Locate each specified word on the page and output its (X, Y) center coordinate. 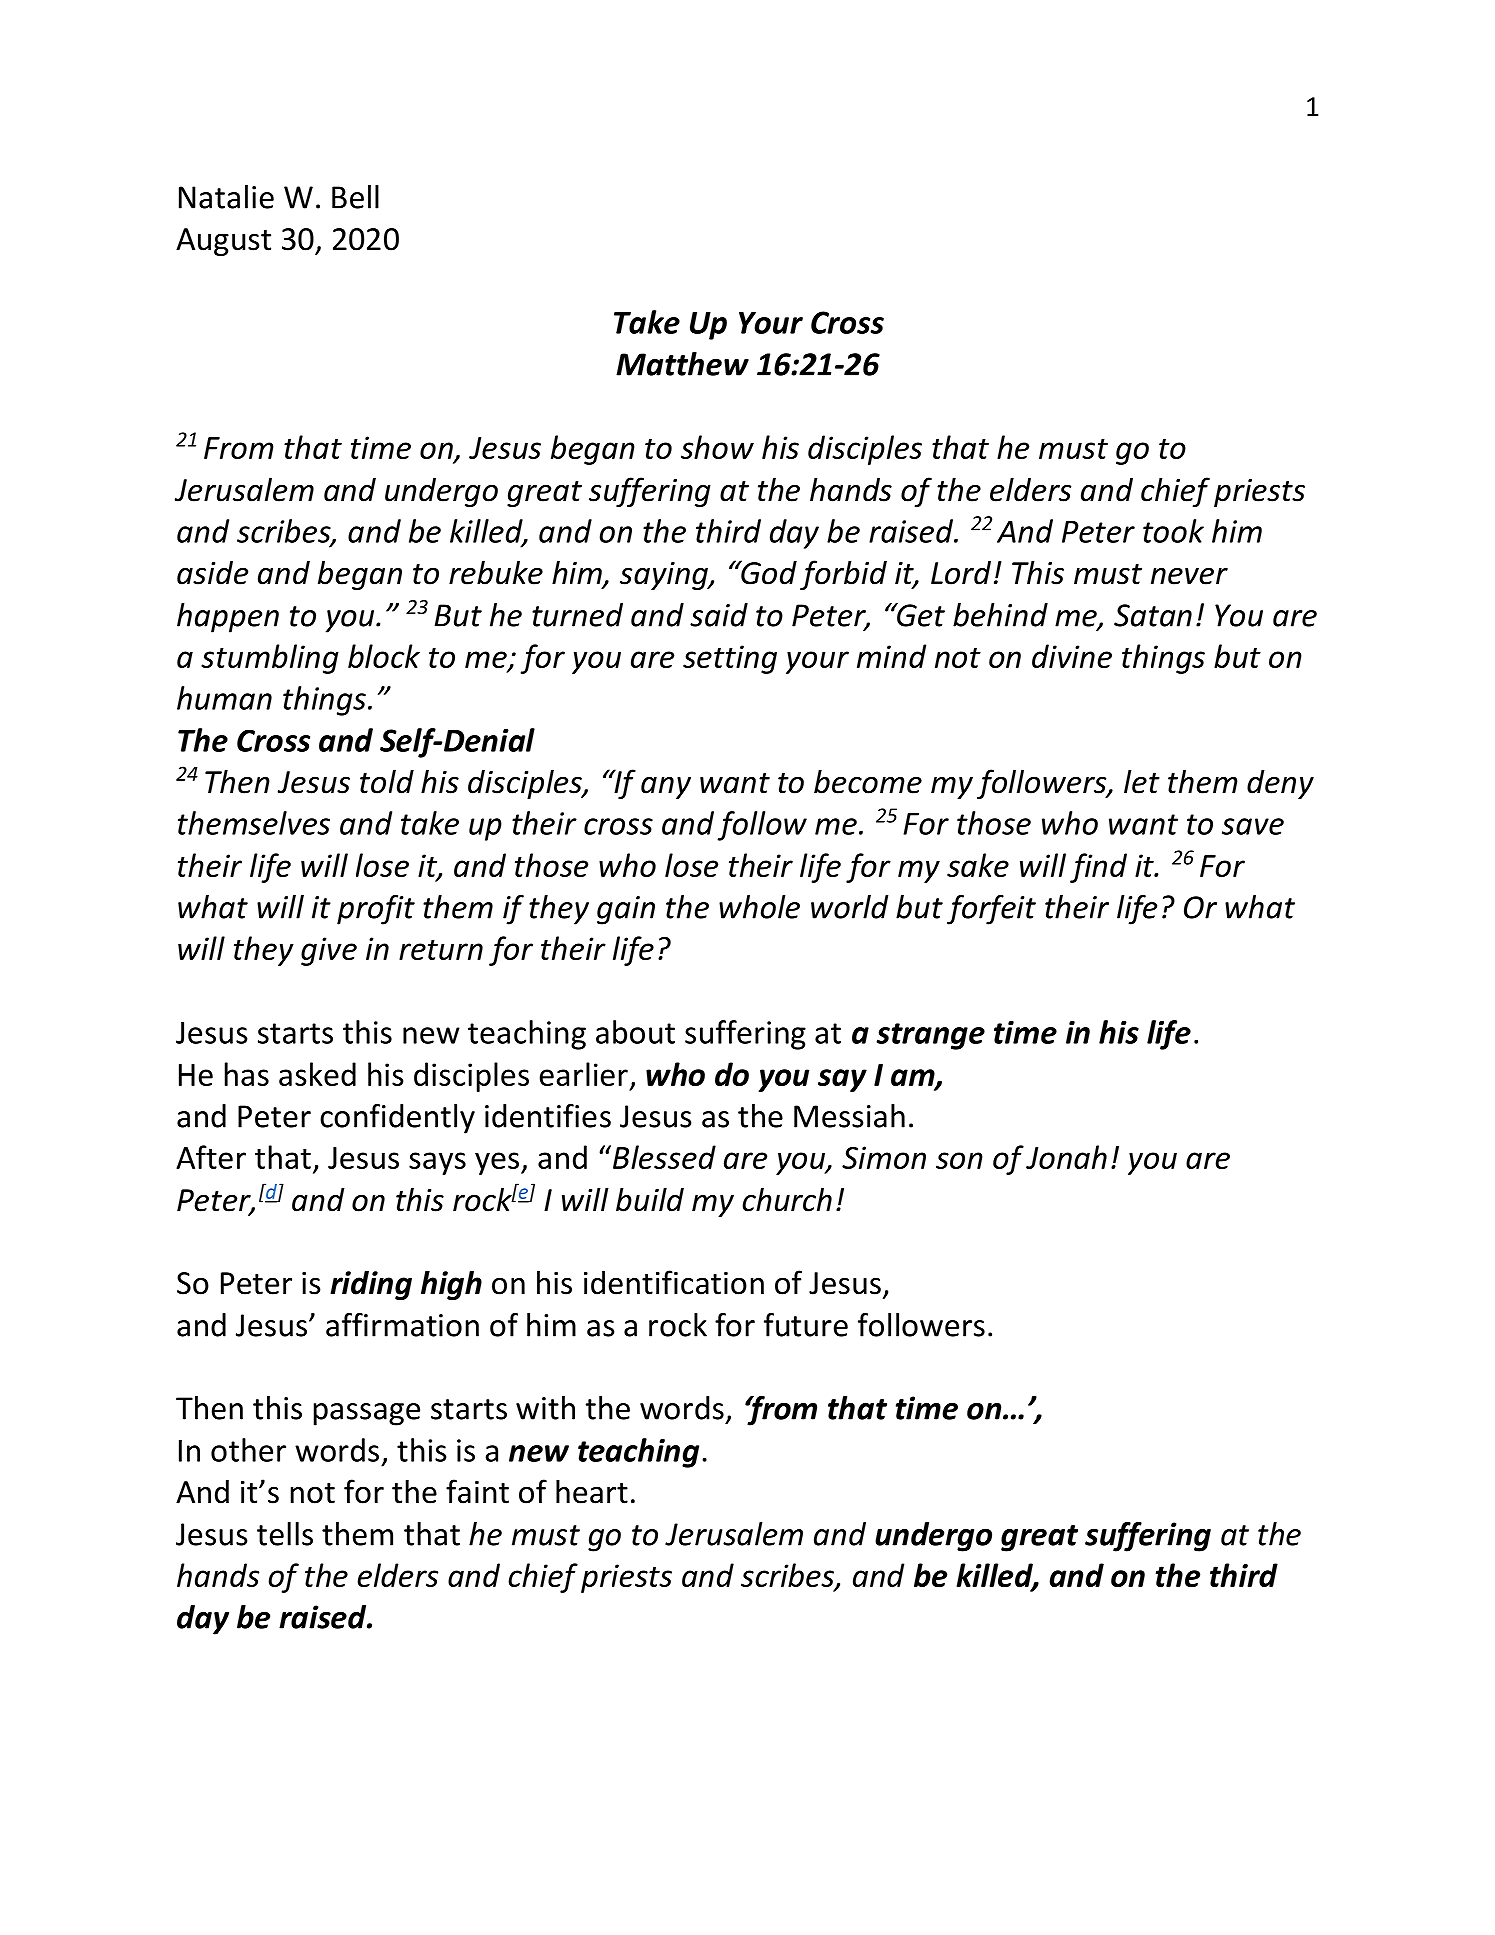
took (1173, 531)
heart (592, 1491)
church (787, 1199)
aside (212, 573)
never (1189, 576)
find (1098, 868)
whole (759, 907)
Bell (355, 197)
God (768, 572)
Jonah (1066, 1157)
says (437, 1163)
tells (285, 1534)
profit (376, 910)
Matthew (682, 364)
